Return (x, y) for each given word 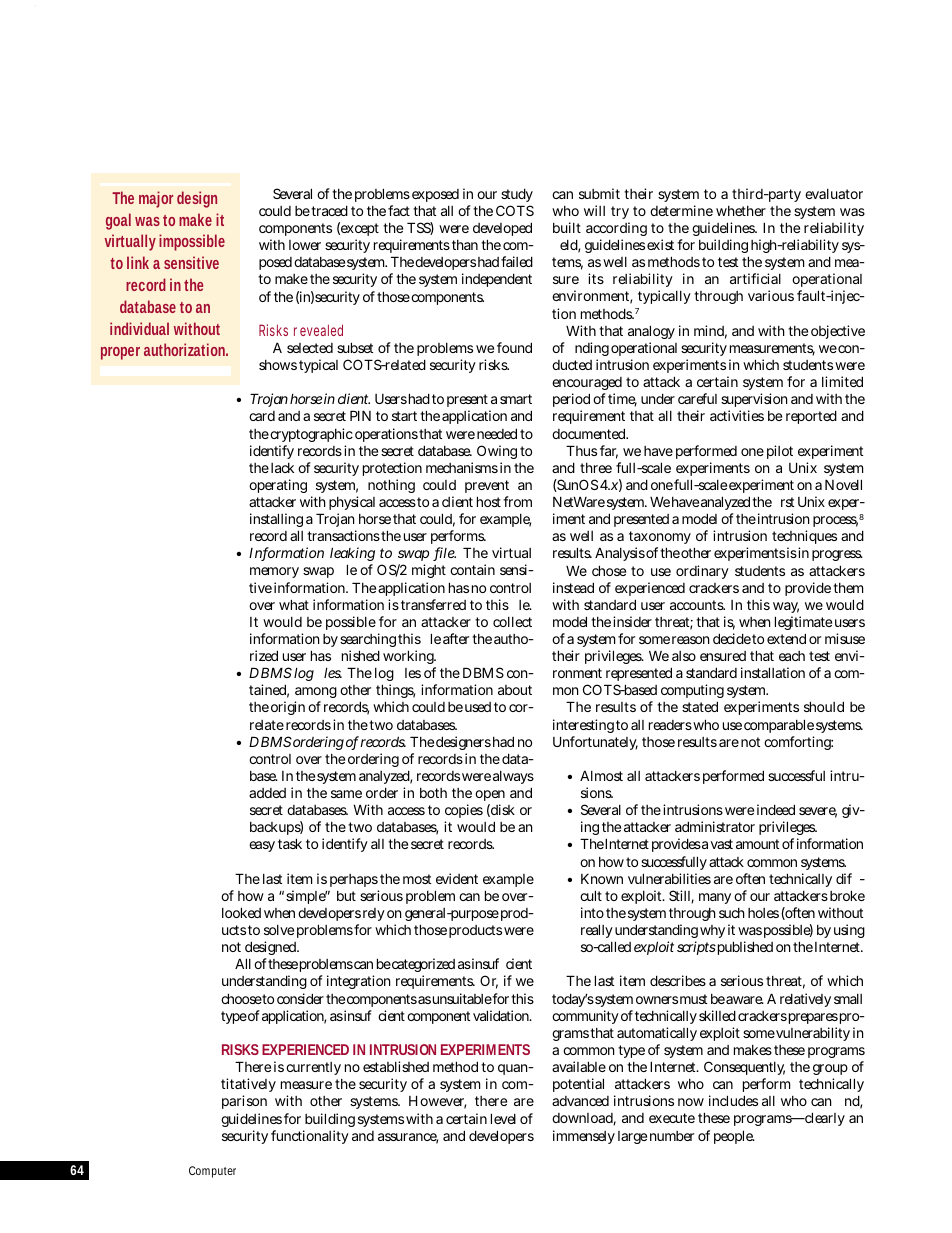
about (515, 690)
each (792, 656)
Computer (212, 1172)
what (294, 604)
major (156, 199)
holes (763, 913)
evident (457, 878)
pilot (780, 452)
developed (502, 229)
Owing (497, 452)
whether (741, 211)
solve (279, 930)
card (262, 416)
